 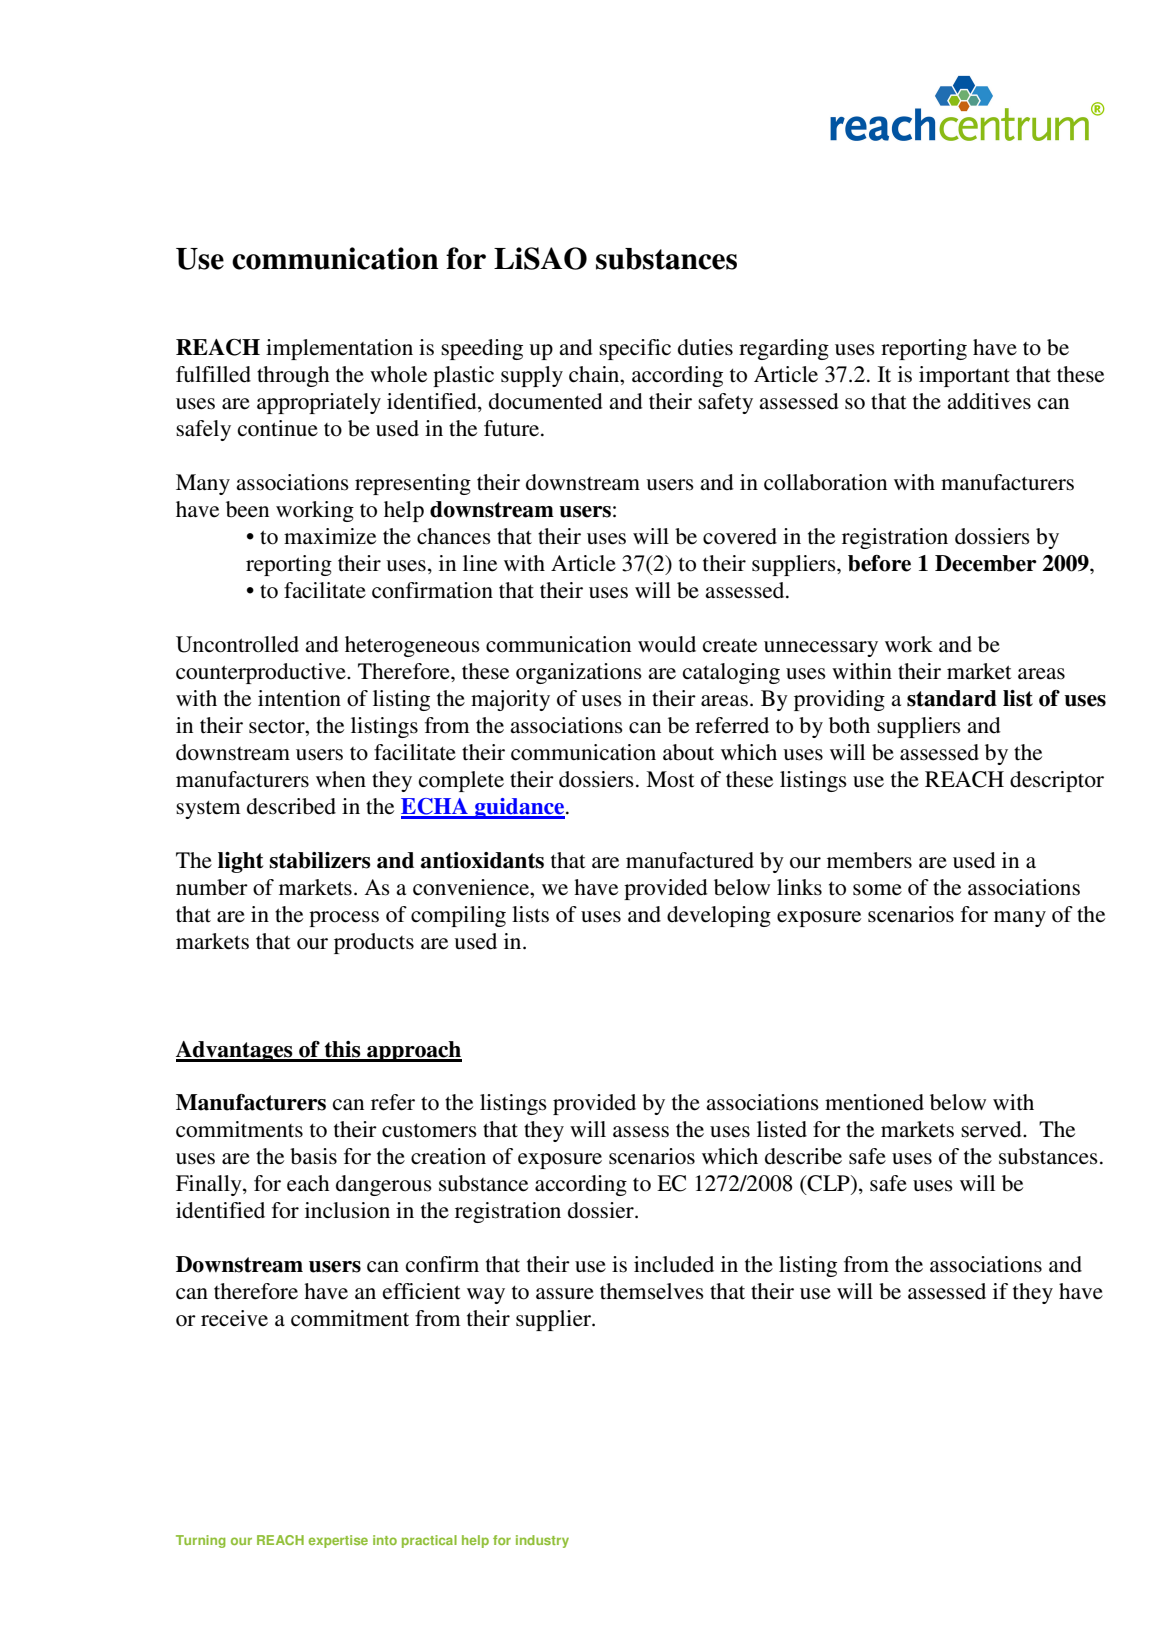 I want to click on industry, so click(x=542, y=1541).
